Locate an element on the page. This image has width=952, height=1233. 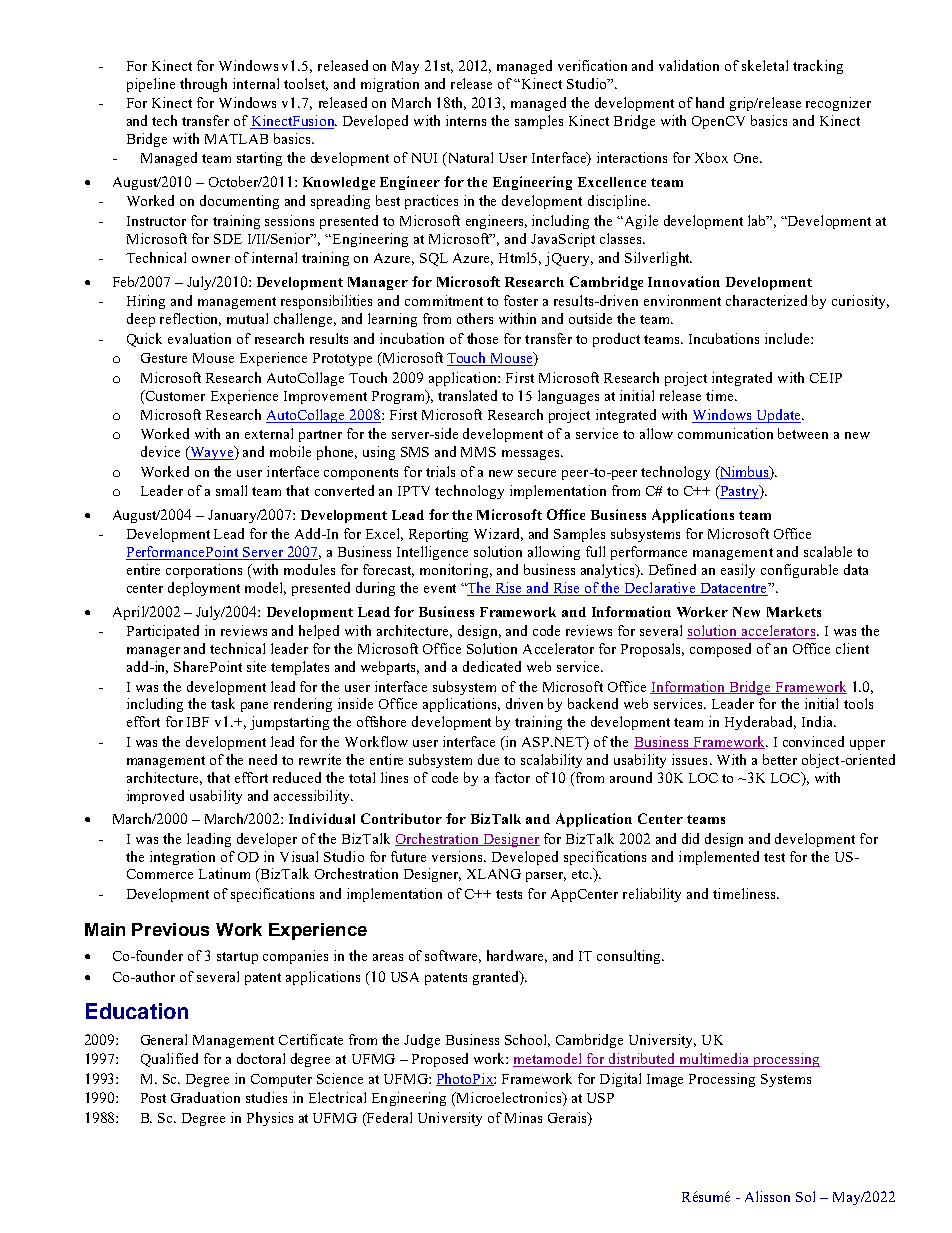
deployment is located at coordinates (204, 589).
